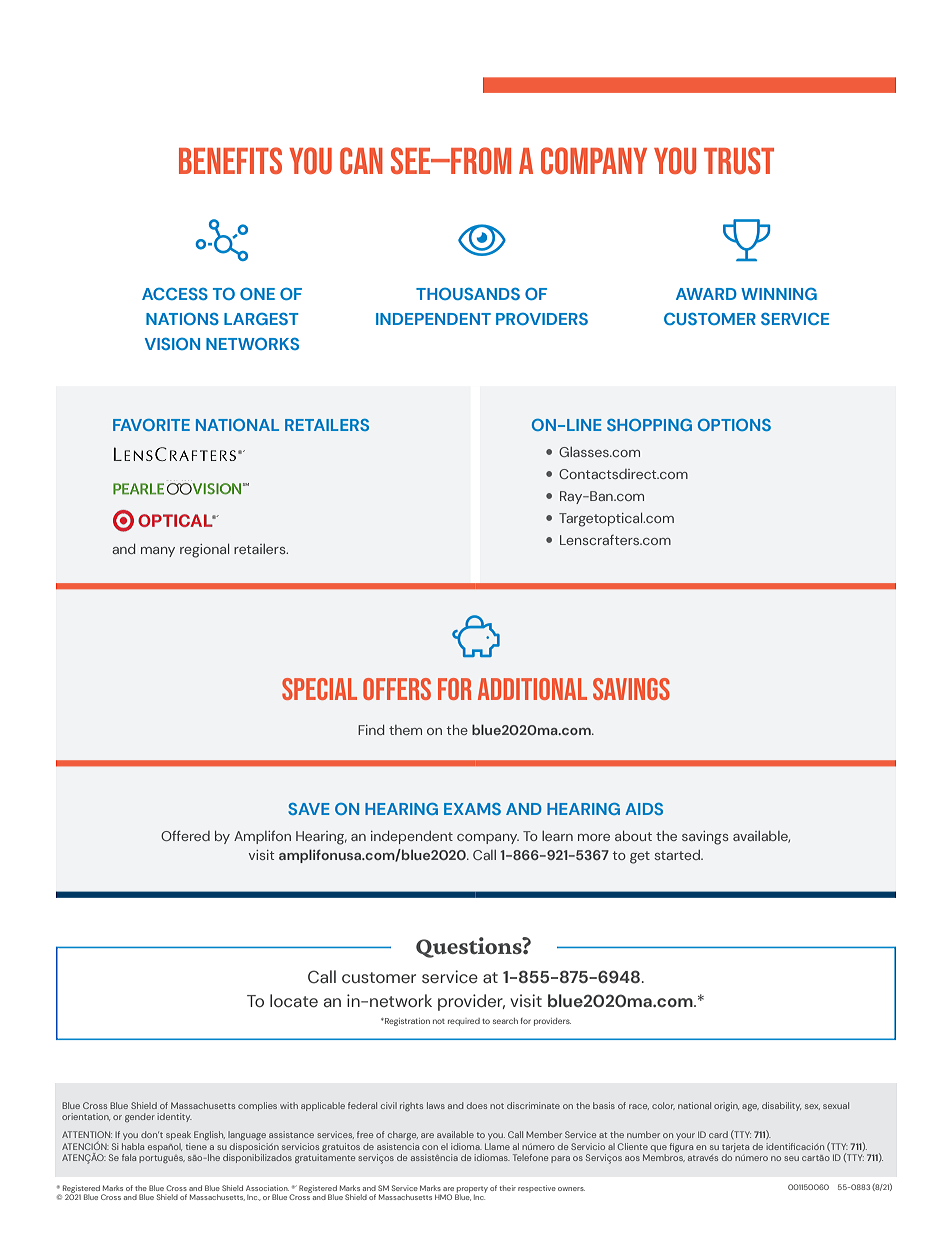  Describe the element at coordinates (196, 1146) in the screenshot. I see `tiene` at that location.
